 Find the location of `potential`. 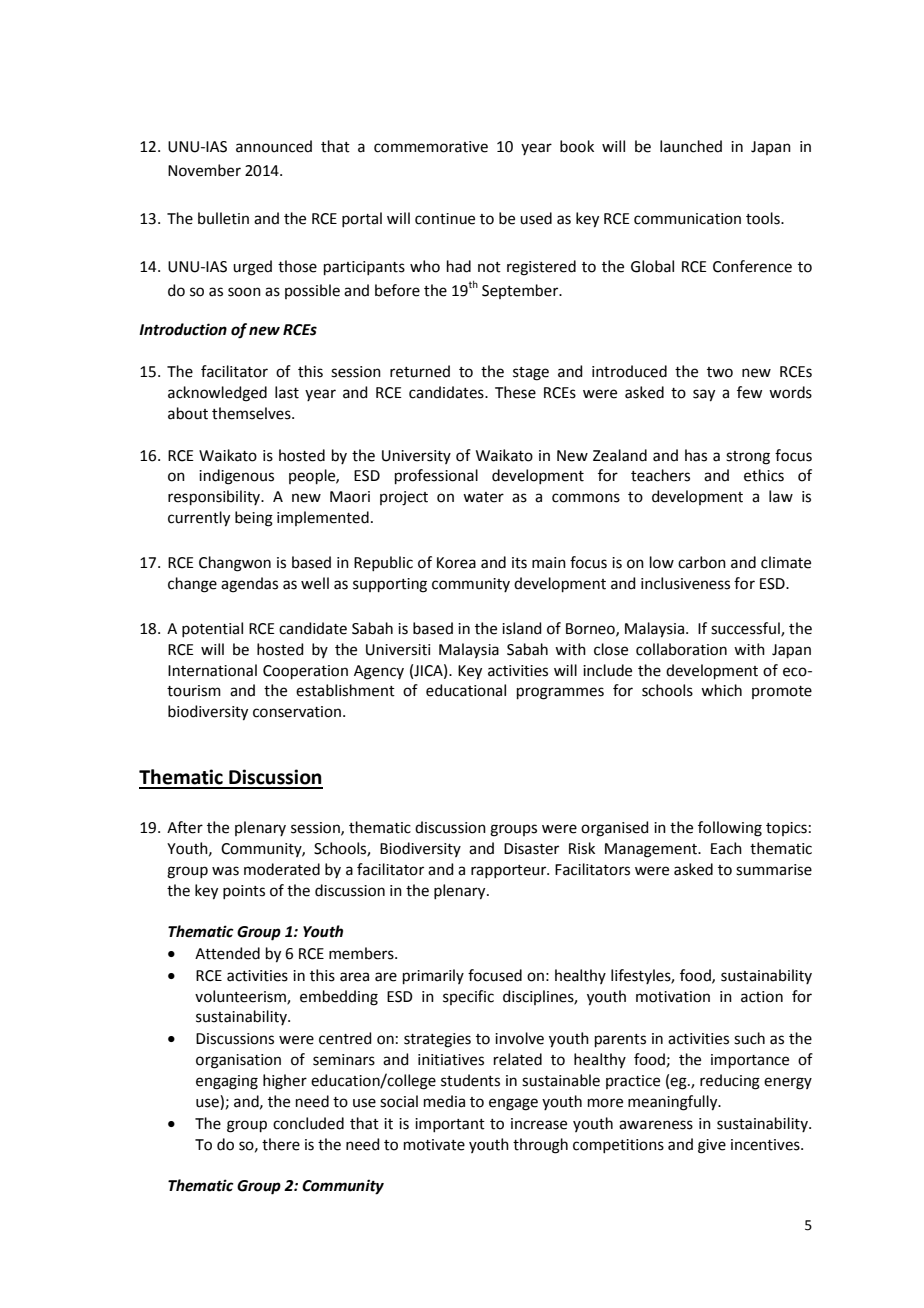

potential is located at coordinates (212, 629).
